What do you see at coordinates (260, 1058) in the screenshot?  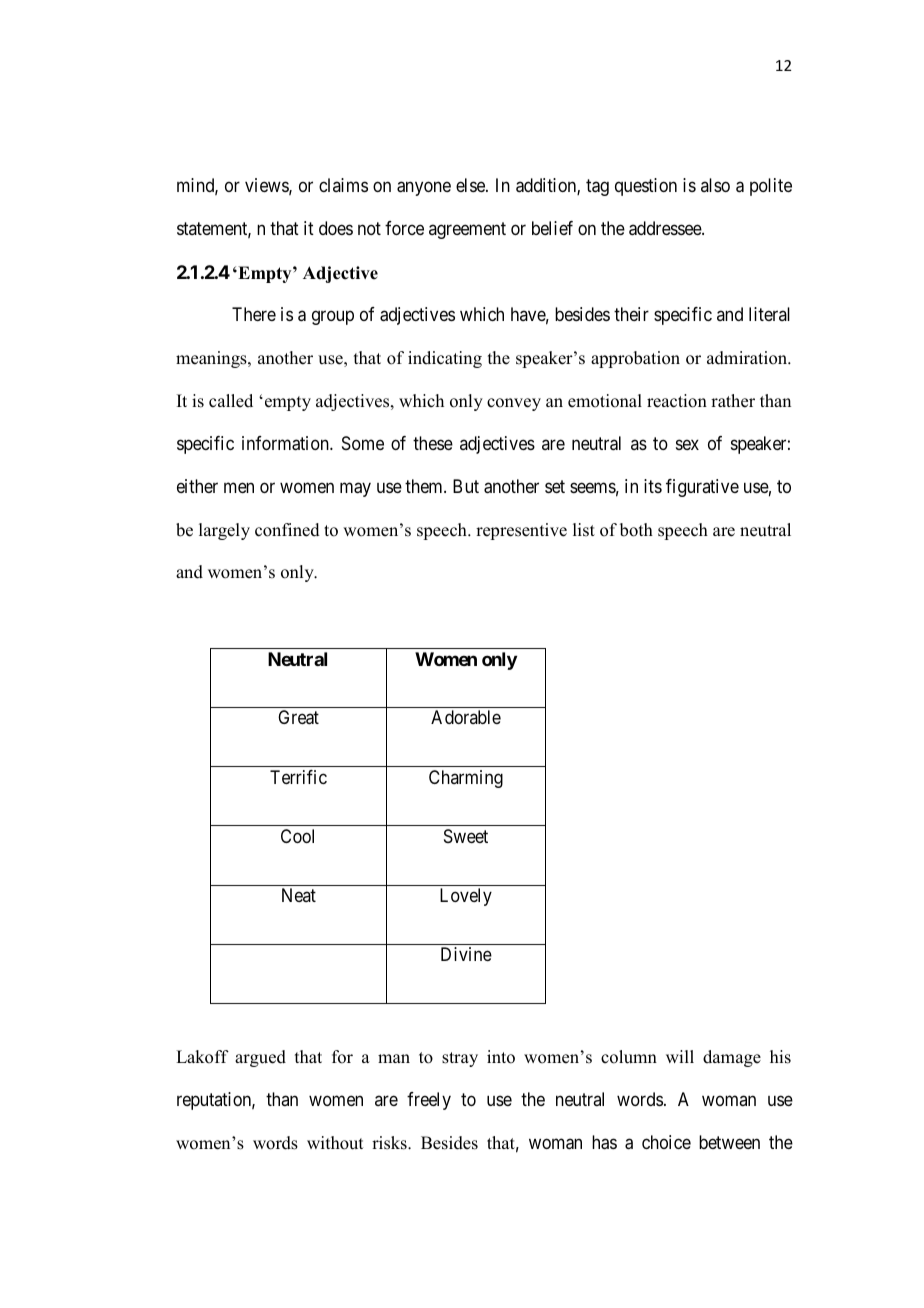 I see `argued` at bounding box center [260, 1058].
